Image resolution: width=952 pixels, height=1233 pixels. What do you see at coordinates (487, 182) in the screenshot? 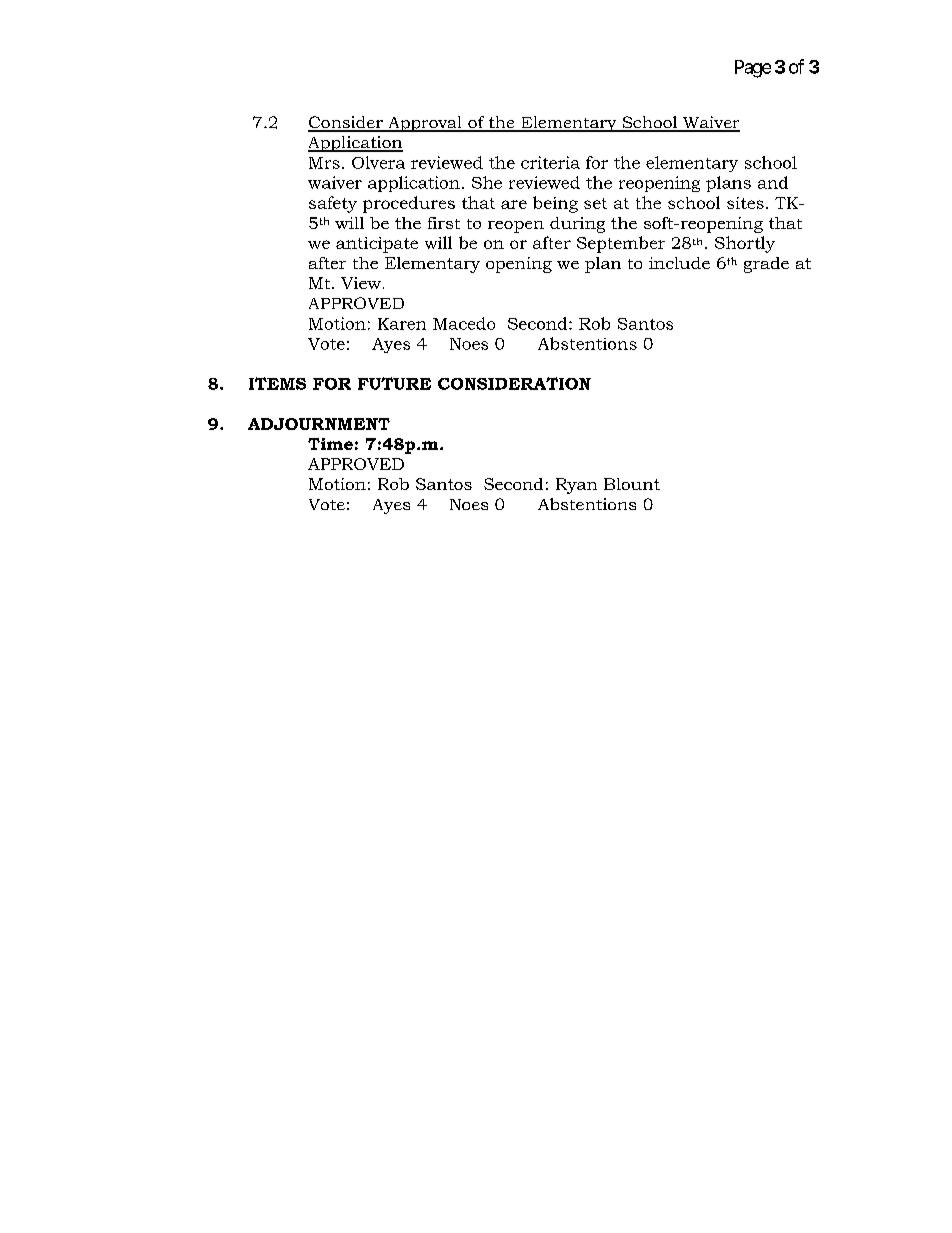
I see `She` at bounding box center [487, 182].
